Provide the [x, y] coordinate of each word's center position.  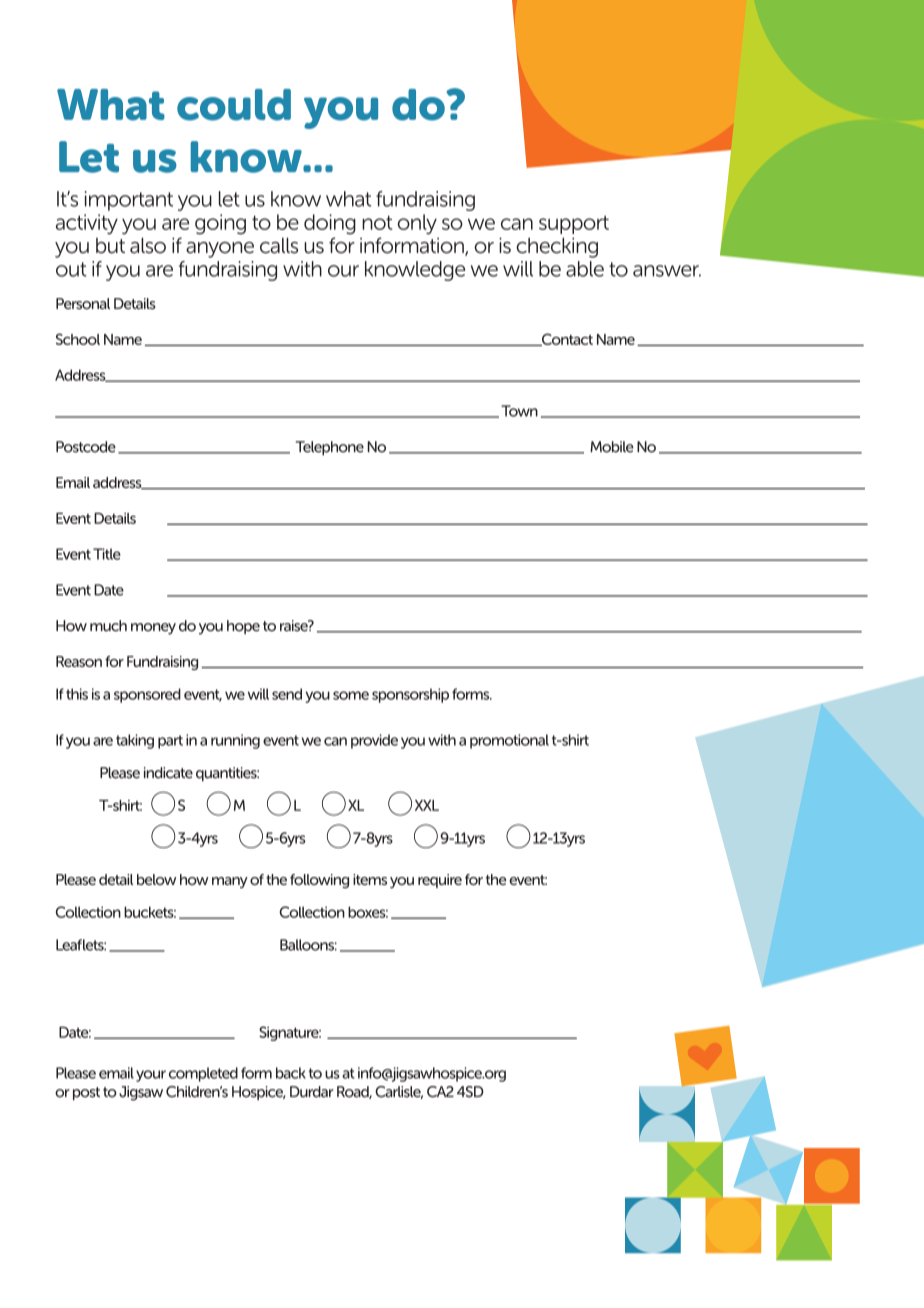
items [370, 879]
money [153, 629]
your [151, 1076]
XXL [427, 805]
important [129, 201]
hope [243, 627]
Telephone [330, 448]
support [574, 225]
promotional [509, 741]
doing [330, 224]
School [78, 339]
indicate [168, 773]
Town [519, 411]
